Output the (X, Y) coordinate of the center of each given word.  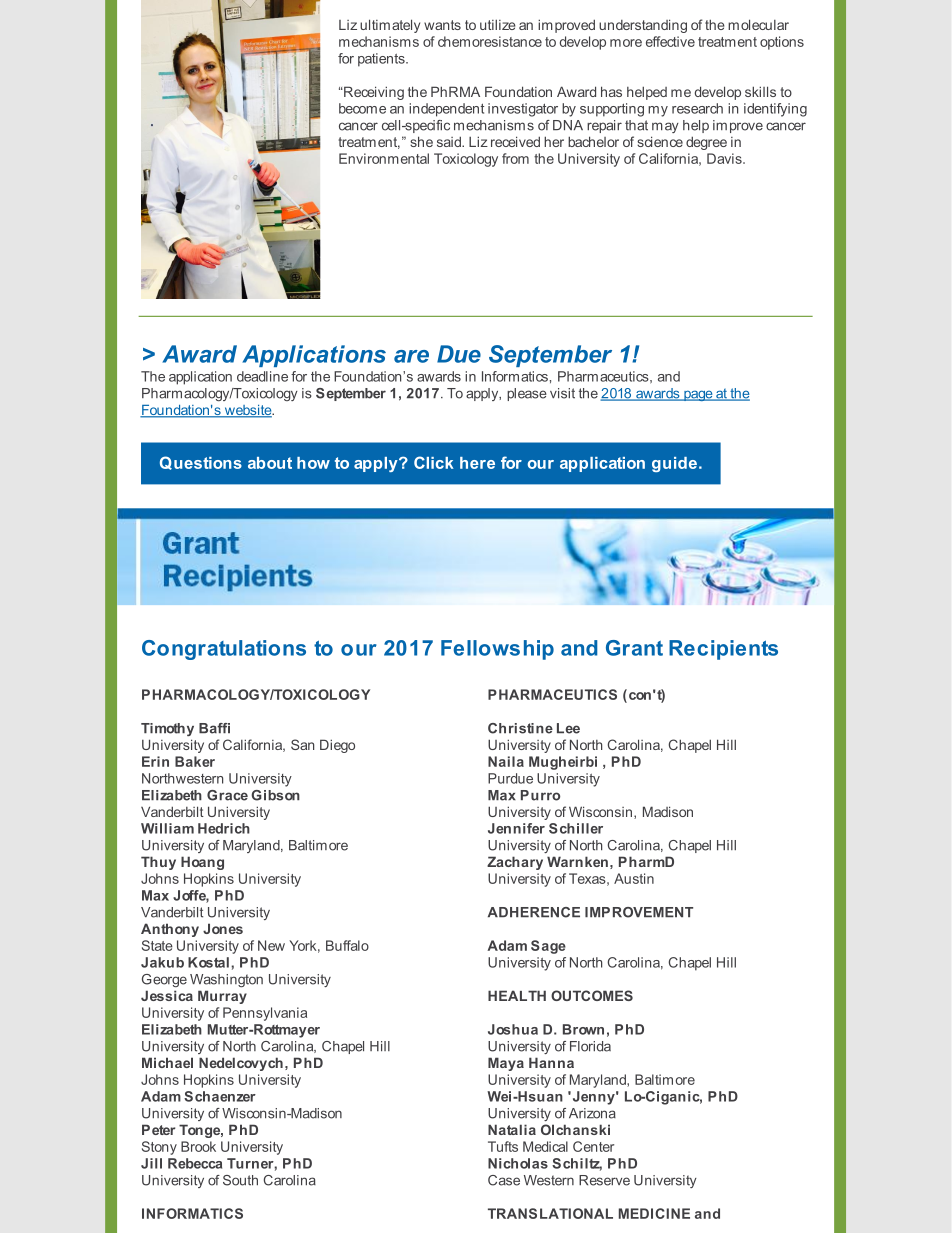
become (362, 108)
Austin (634, 878)
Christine (520, 728)
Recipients (723, 650)
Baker (195, 761)
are (411, 356)
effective (670, 41)
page (698, 395)
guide (674, 464)
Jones (223, 928)
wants (442, 25)
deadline (262, 376)
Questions (201, 463)
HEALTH (517, 995)
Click (434, 462)
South (240, 1180)
